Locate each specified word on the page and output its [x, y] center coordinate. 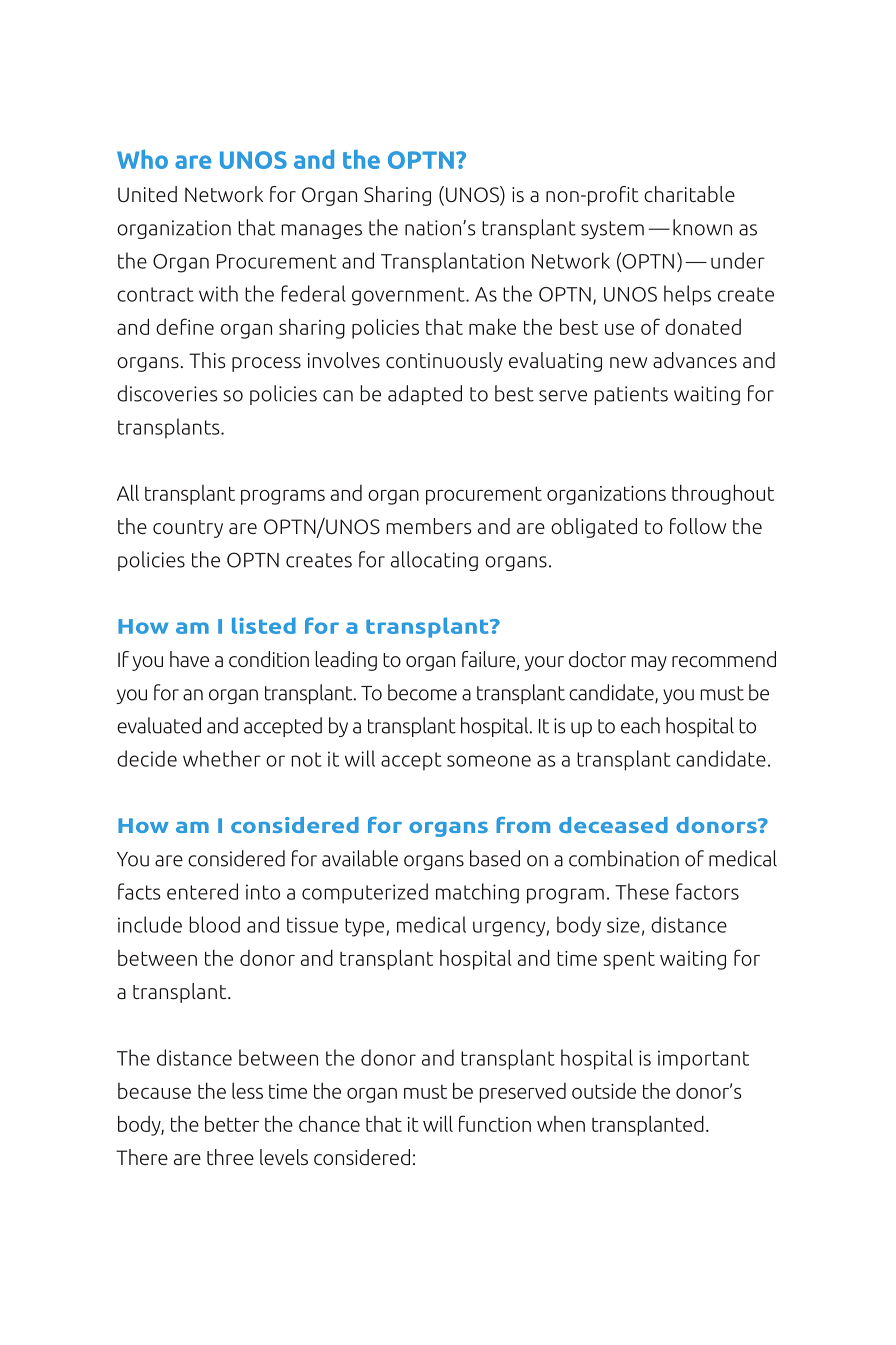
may [649, 663]
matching [477, 893]
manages [322, 231]
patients [631, 395]
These [642, 891]
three [230, 1157]
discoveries [167, 393]
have [189, 659]
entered [202, 891]
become [422, 692]
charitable [689, 194]
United [147, 194]
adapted [425, 395]
